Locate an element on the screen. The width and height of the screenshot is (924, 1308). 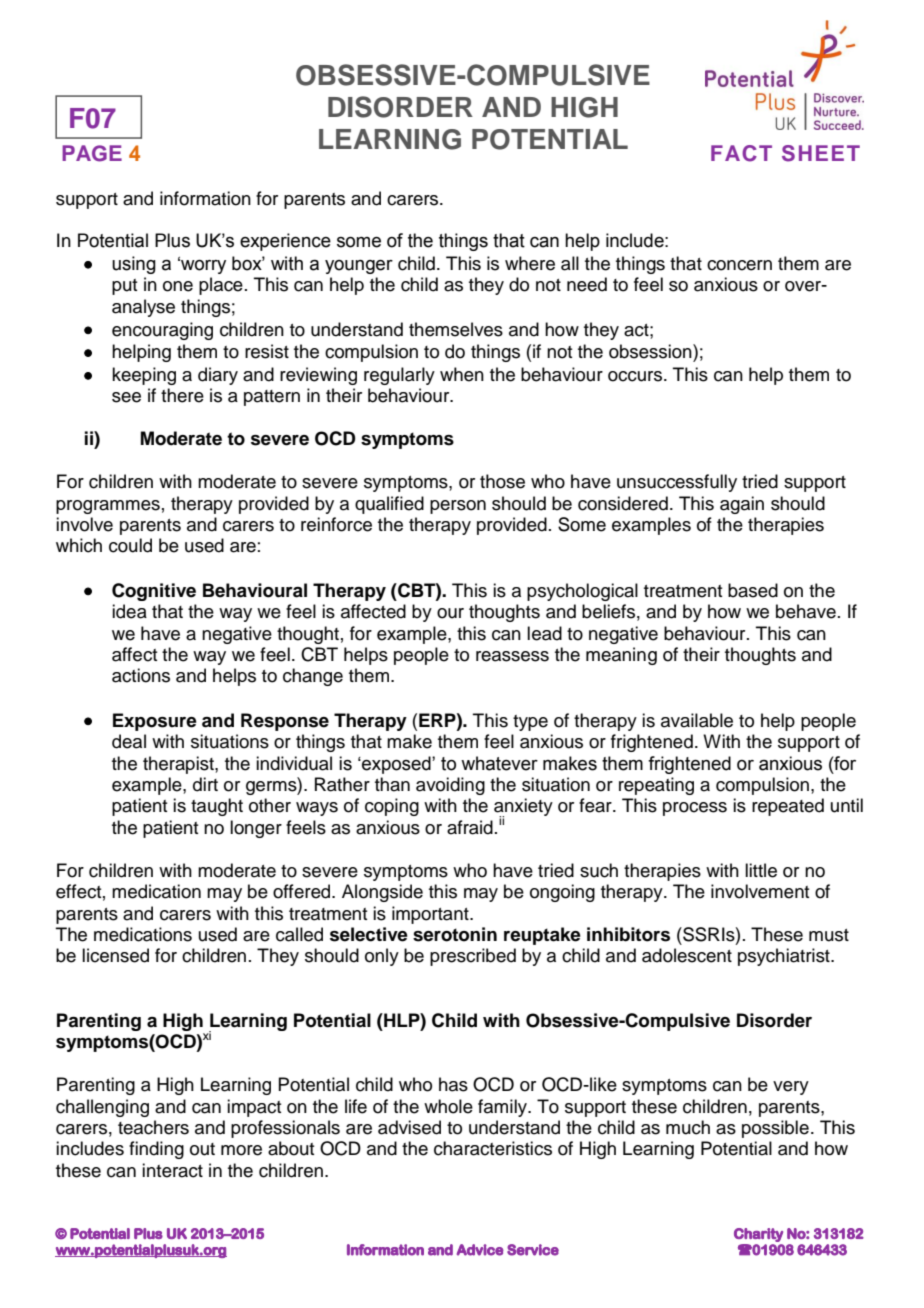
available is located at coordinates (697, 720).
